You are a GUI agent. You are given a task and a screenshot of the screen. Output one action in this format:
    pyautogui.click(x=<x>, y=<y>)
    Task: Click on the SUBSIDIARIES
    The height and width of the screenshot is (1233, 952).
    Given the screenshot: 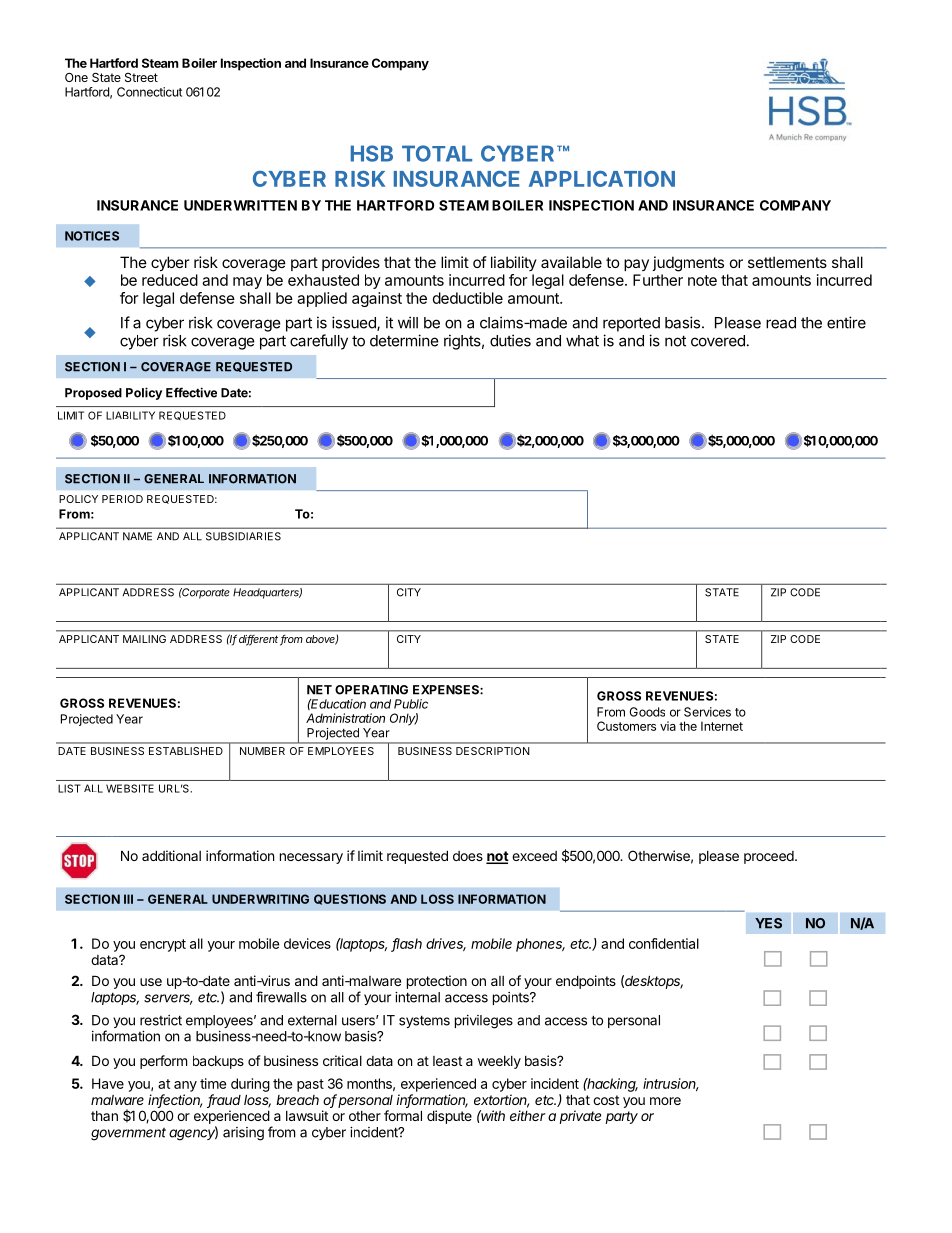 What is the action you would take?
    pyautogui.click(x=243, y=536)
